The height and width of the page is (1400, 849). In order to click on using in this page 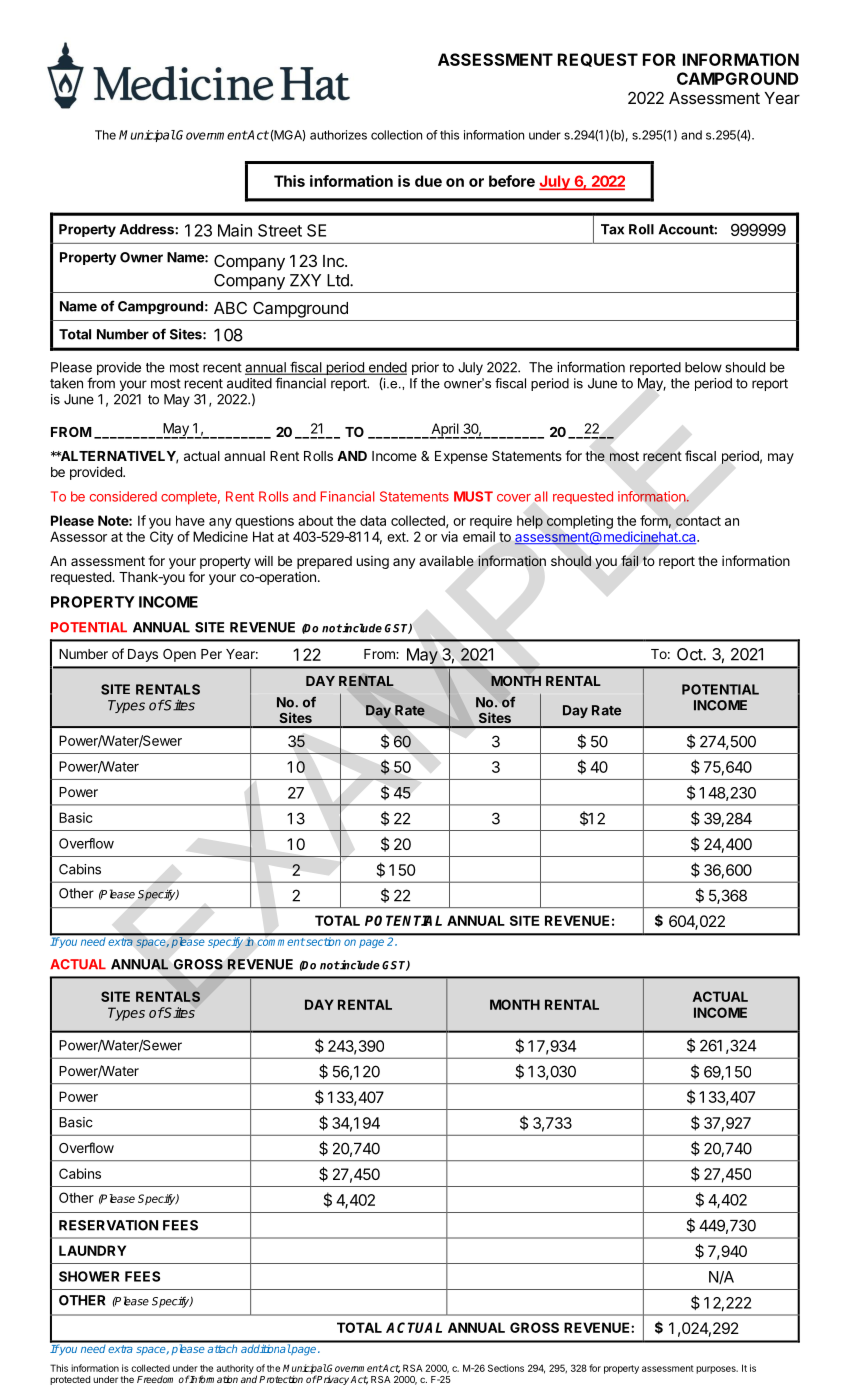, I will do `click(373, 562)`.
